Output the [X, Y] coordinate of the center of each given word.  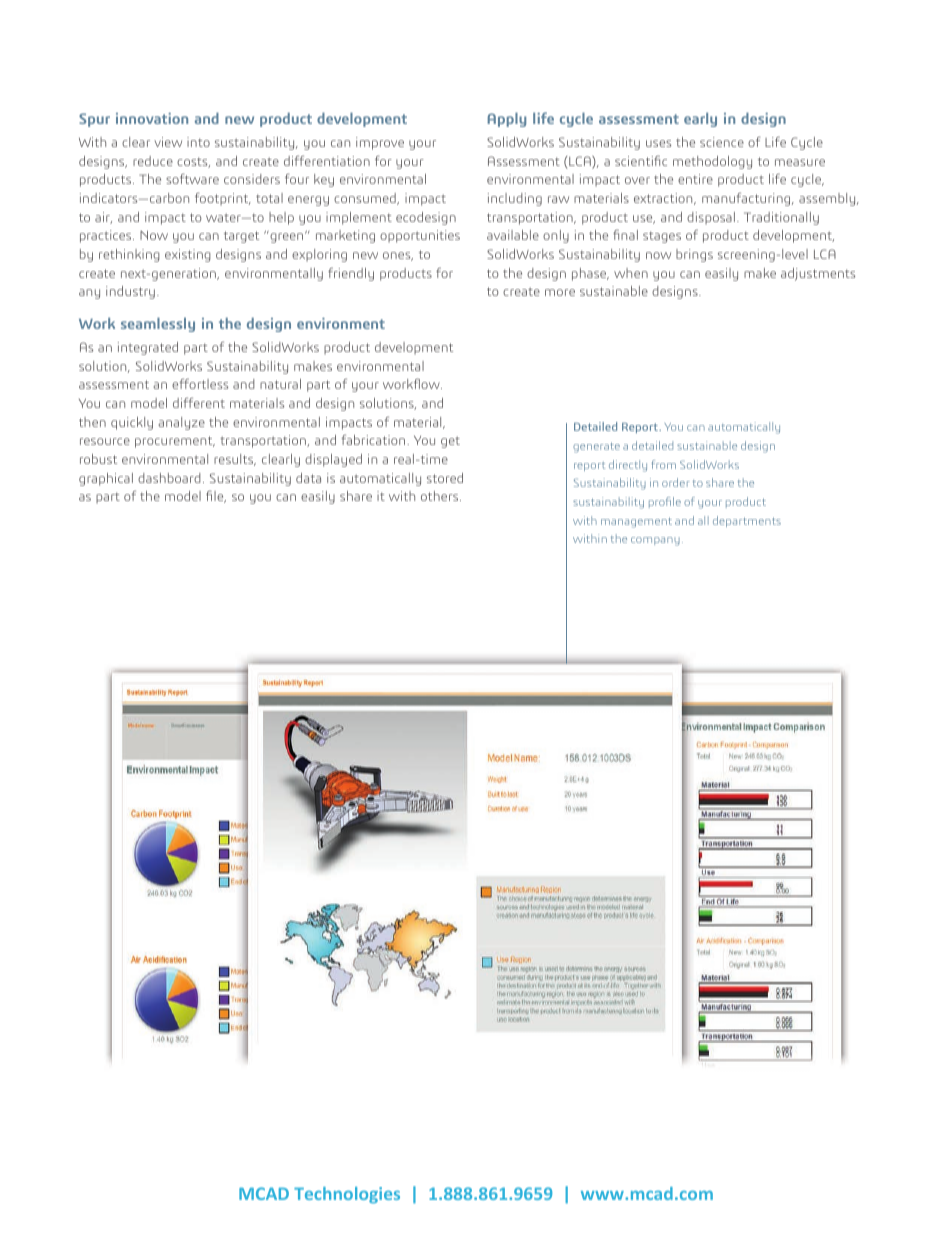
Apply [507, 120]
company [655, 541]
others [441, 496]
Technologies [347, 1195]
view [168, 142]
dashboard [169, 478]
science [722, 142]
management [636, 522]
